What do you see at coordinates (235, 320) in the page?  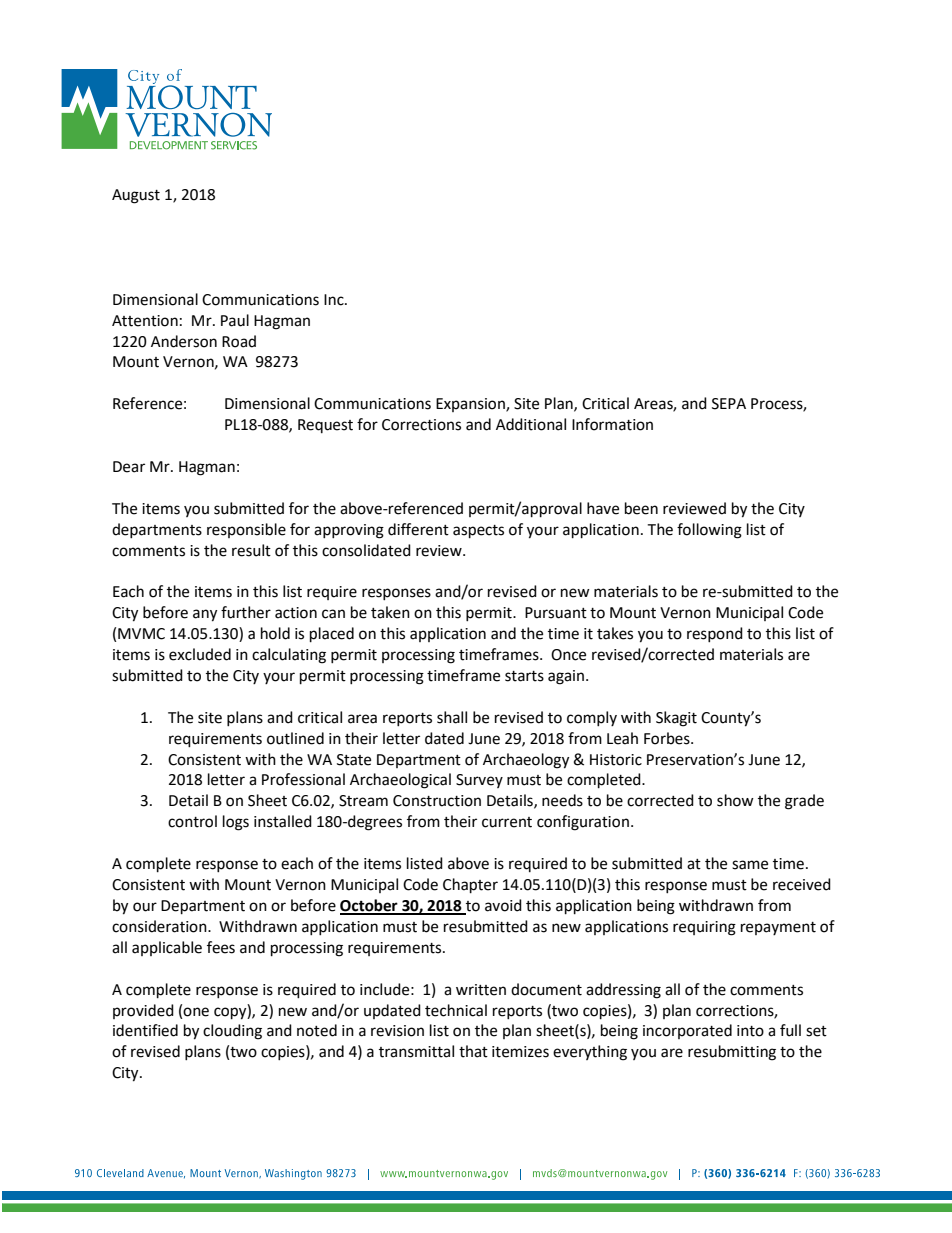 I see `Paul` at bounding box center [235, 320].
